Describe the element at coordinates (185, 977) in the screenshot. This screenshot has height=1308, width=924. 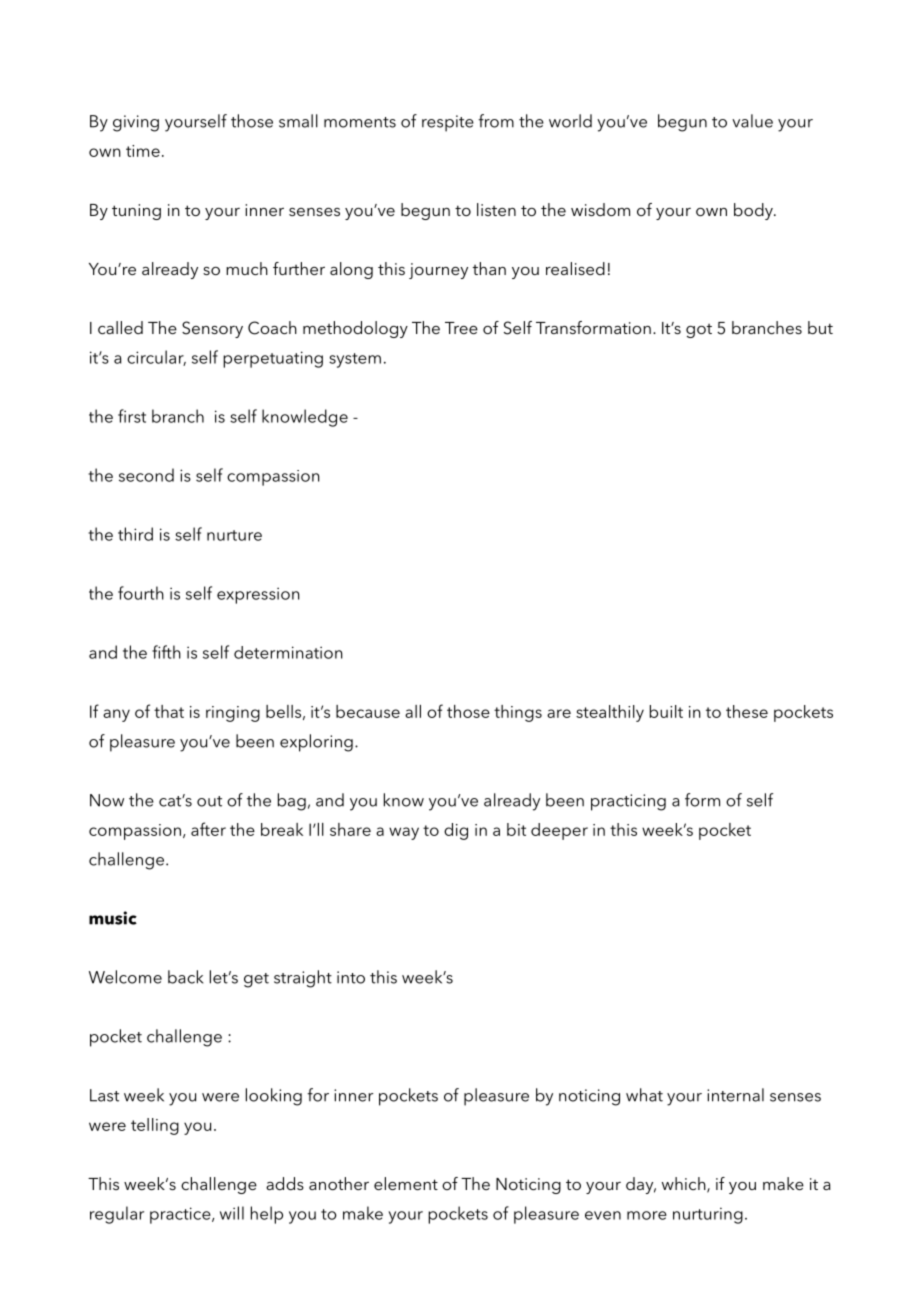
I see `back` at that location.
